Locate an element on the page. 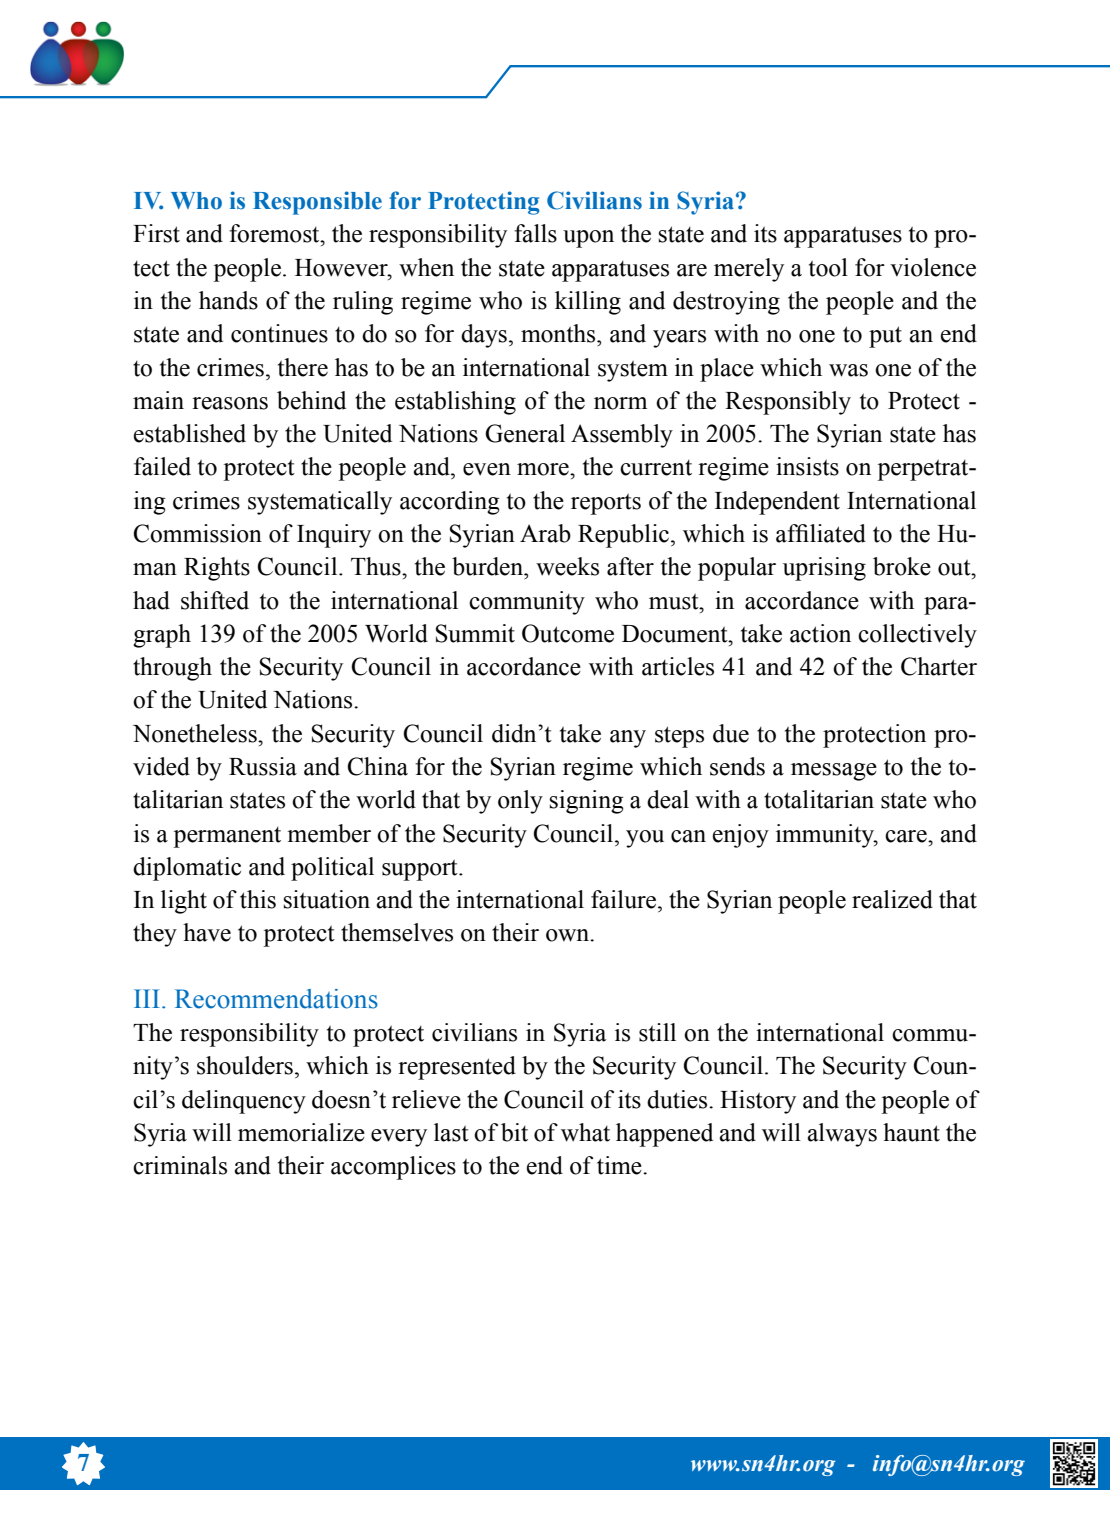  bit is located at coordinates (514, 1132).
